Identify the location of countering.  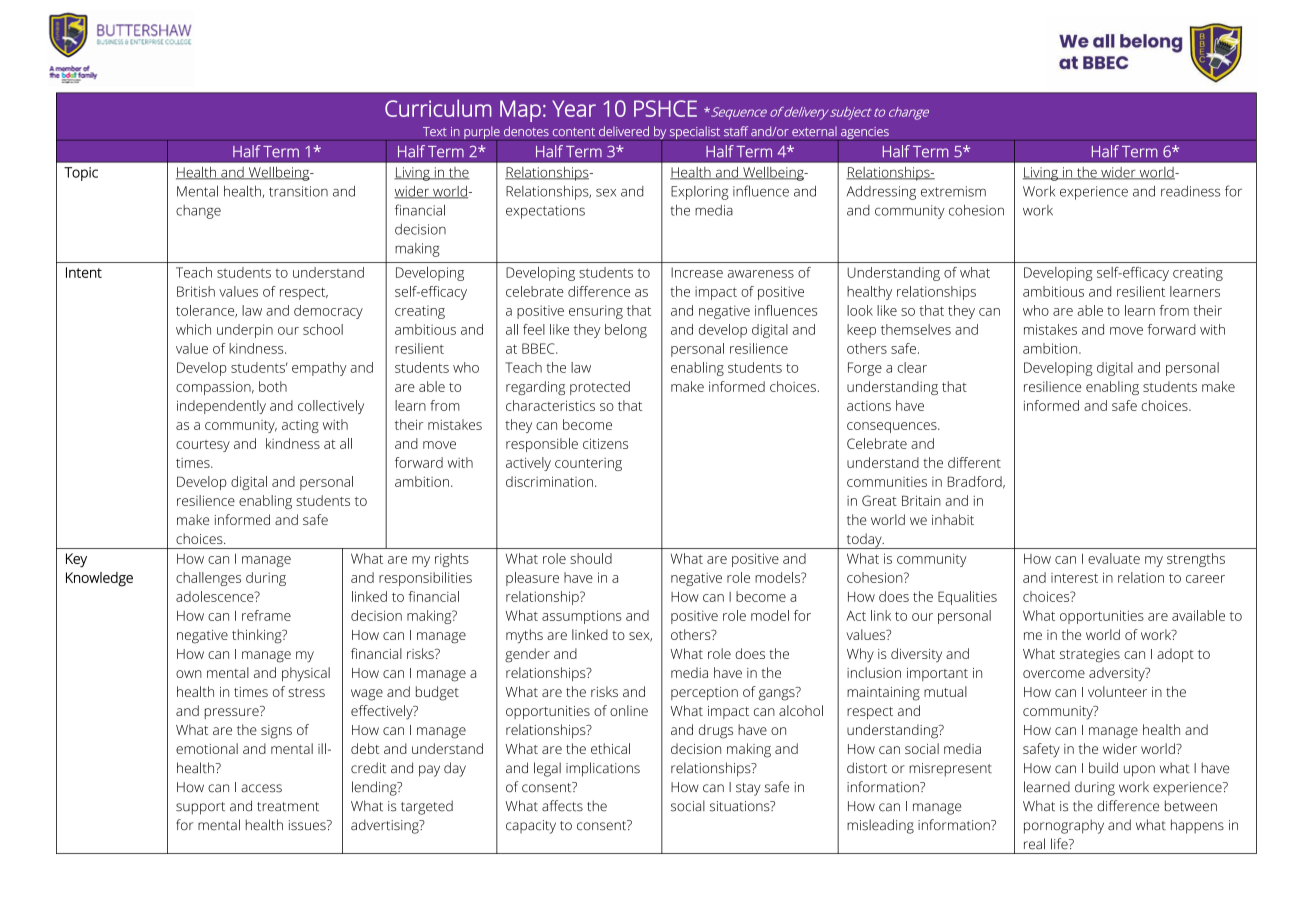
(588, 464).
